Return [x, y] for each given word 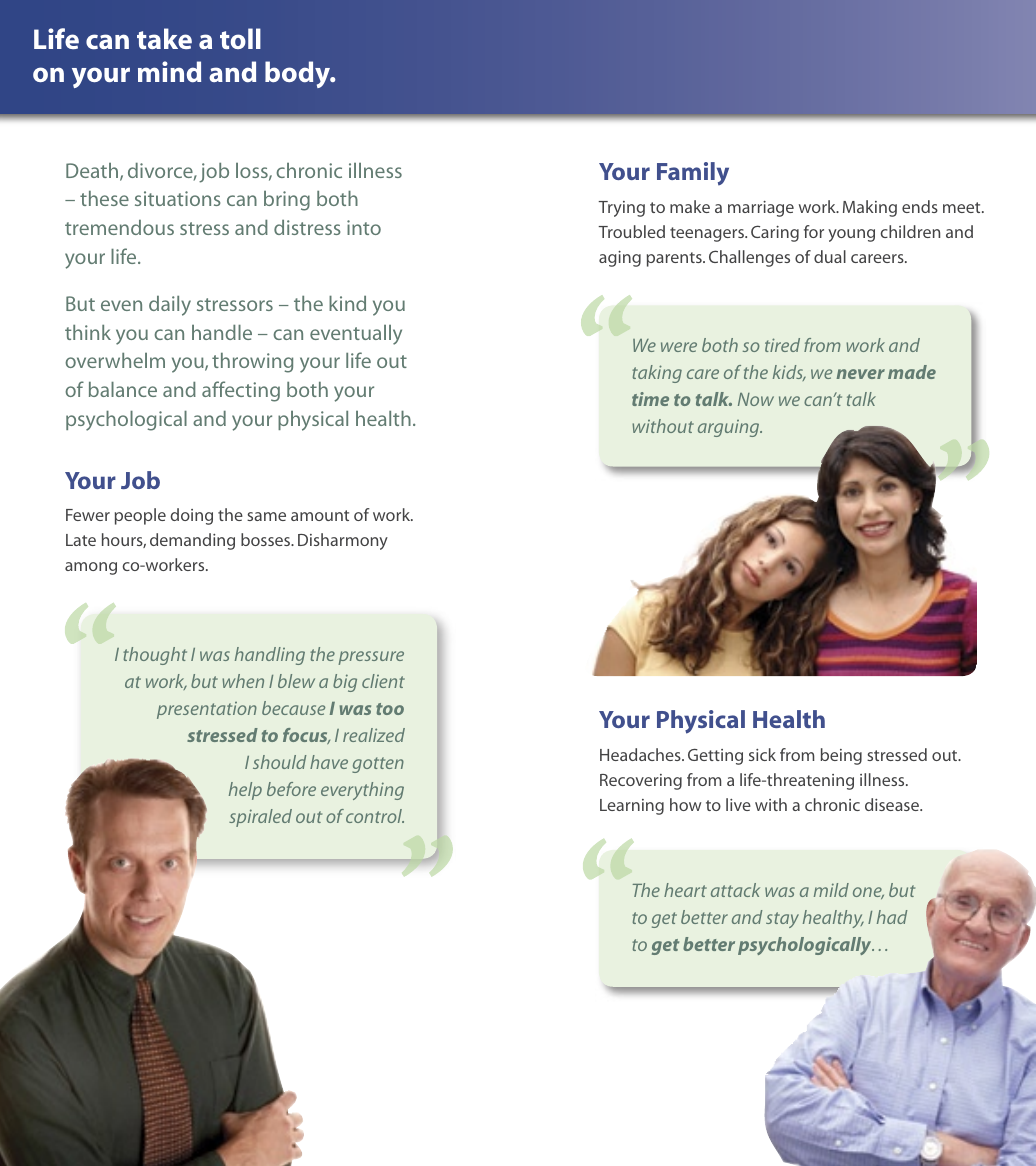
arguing [730, 428]
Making [870, 208]
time [650, 399]
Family [693, 173]
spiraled [260, 818]
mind [169, 71]
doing [191, 516]
